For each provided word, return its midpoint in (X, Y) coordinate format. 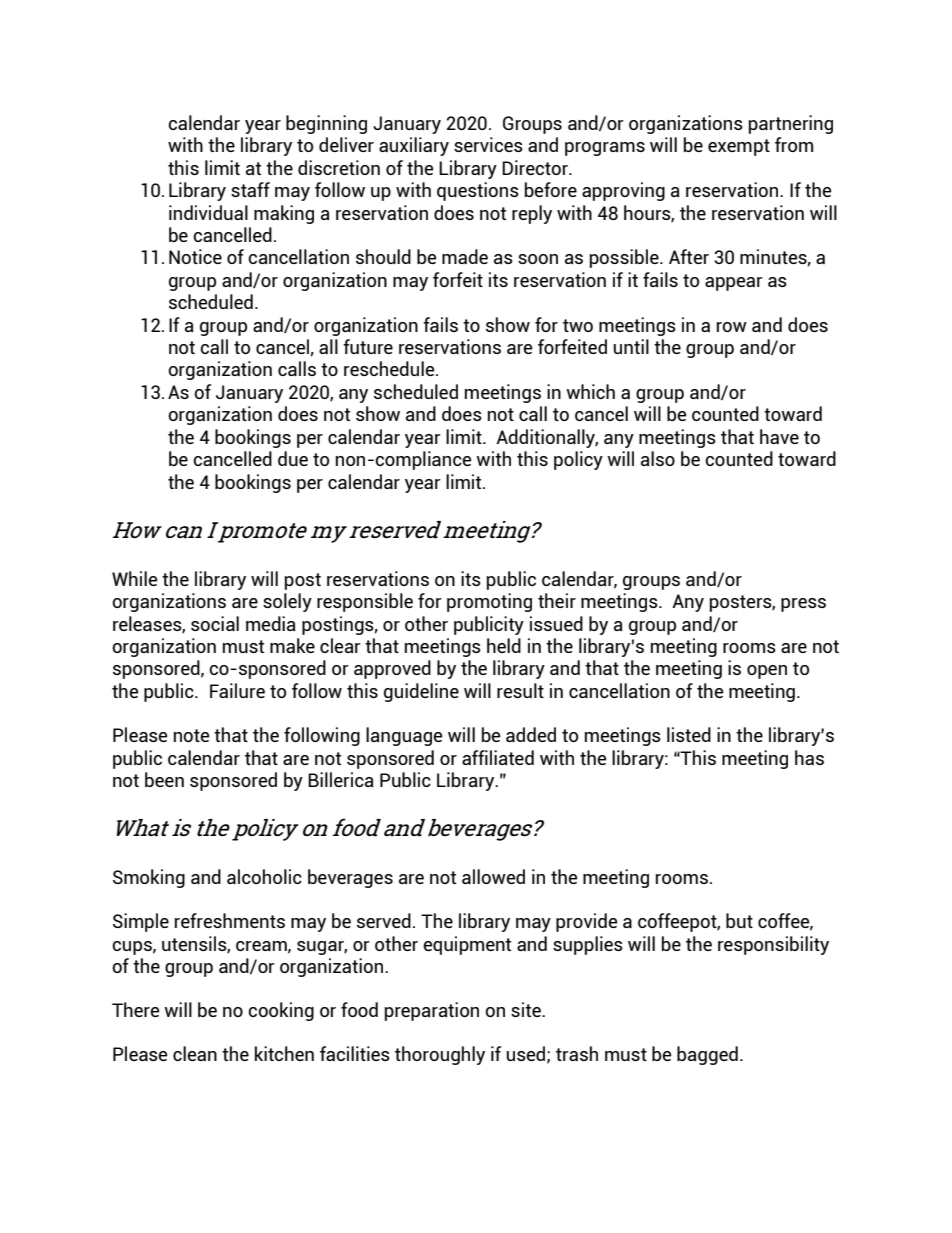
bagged (707, 1055)
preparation (432, 1011)
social (215, 623)
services (488, 144)
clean (195, 1053)
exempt (739, 147)
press (803, 605)
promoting (489, 602)
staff (250, 189)
